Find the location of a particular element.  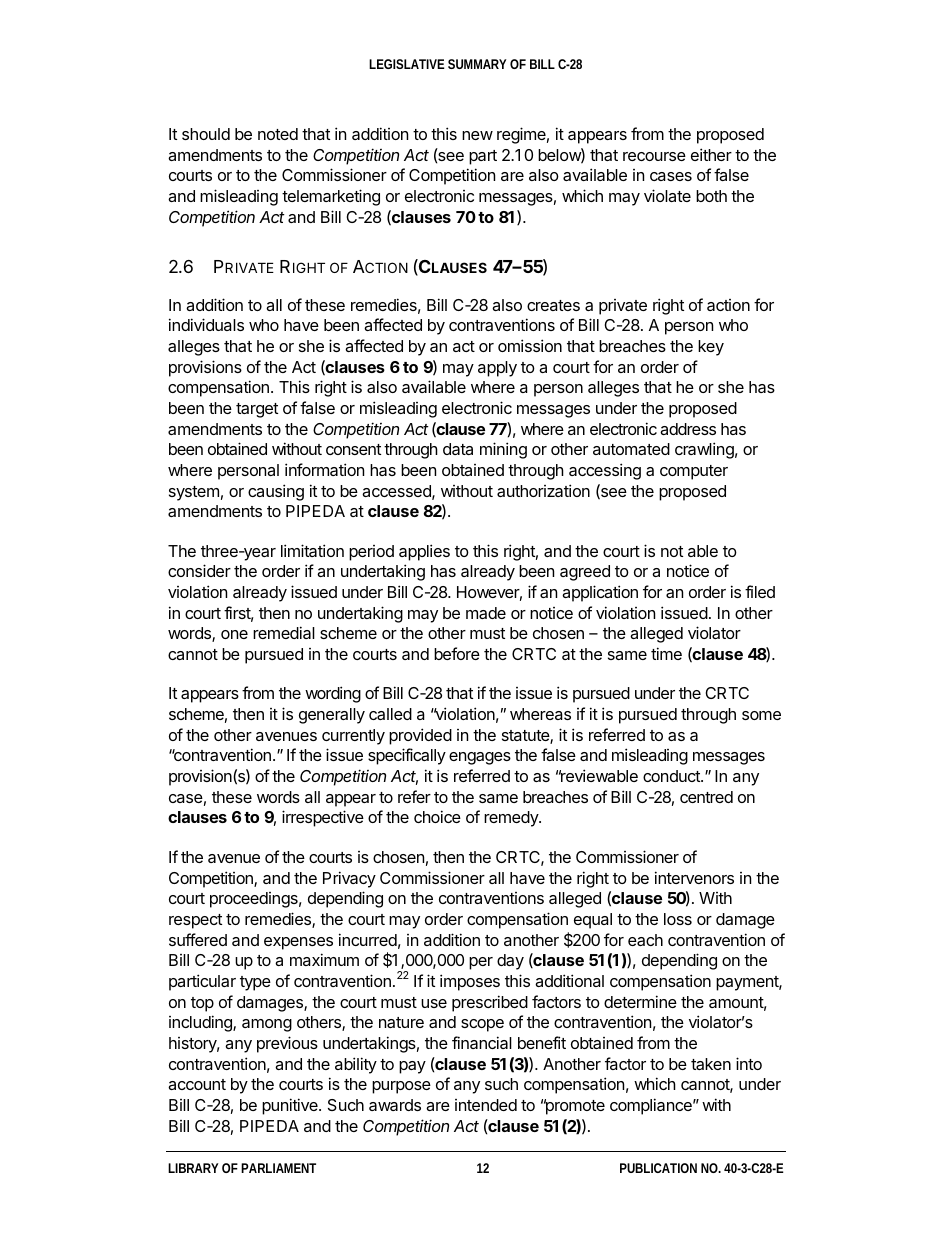

PARLIAMENT is located at coordinates (278, 1168).
